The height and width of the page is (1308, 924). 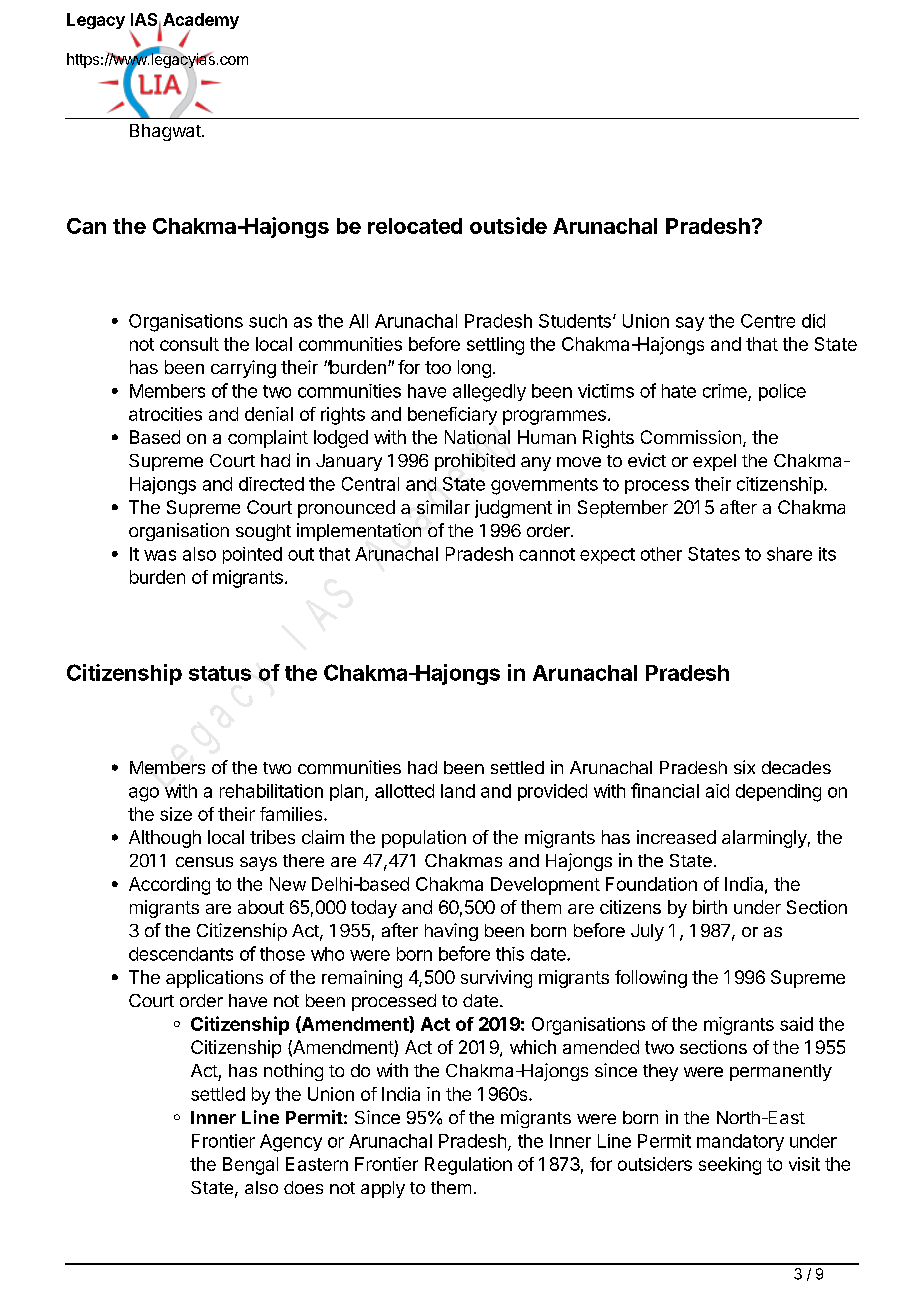 I want to click on alarmingly, so click(x=764, y=839).
